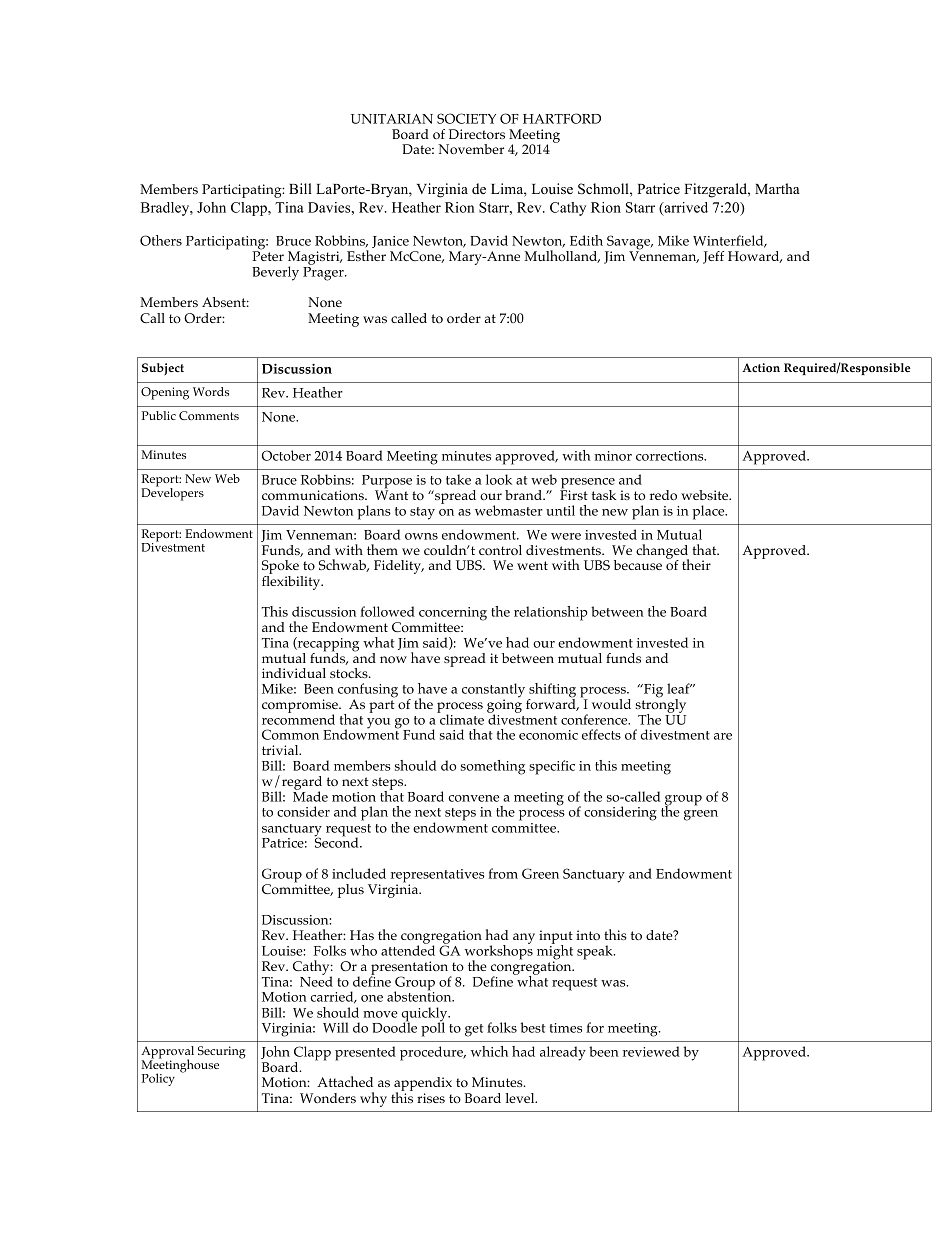 Image resolution: width=952 pixels, height=1233 pixels. I want to click on take, so click(458, 479).
